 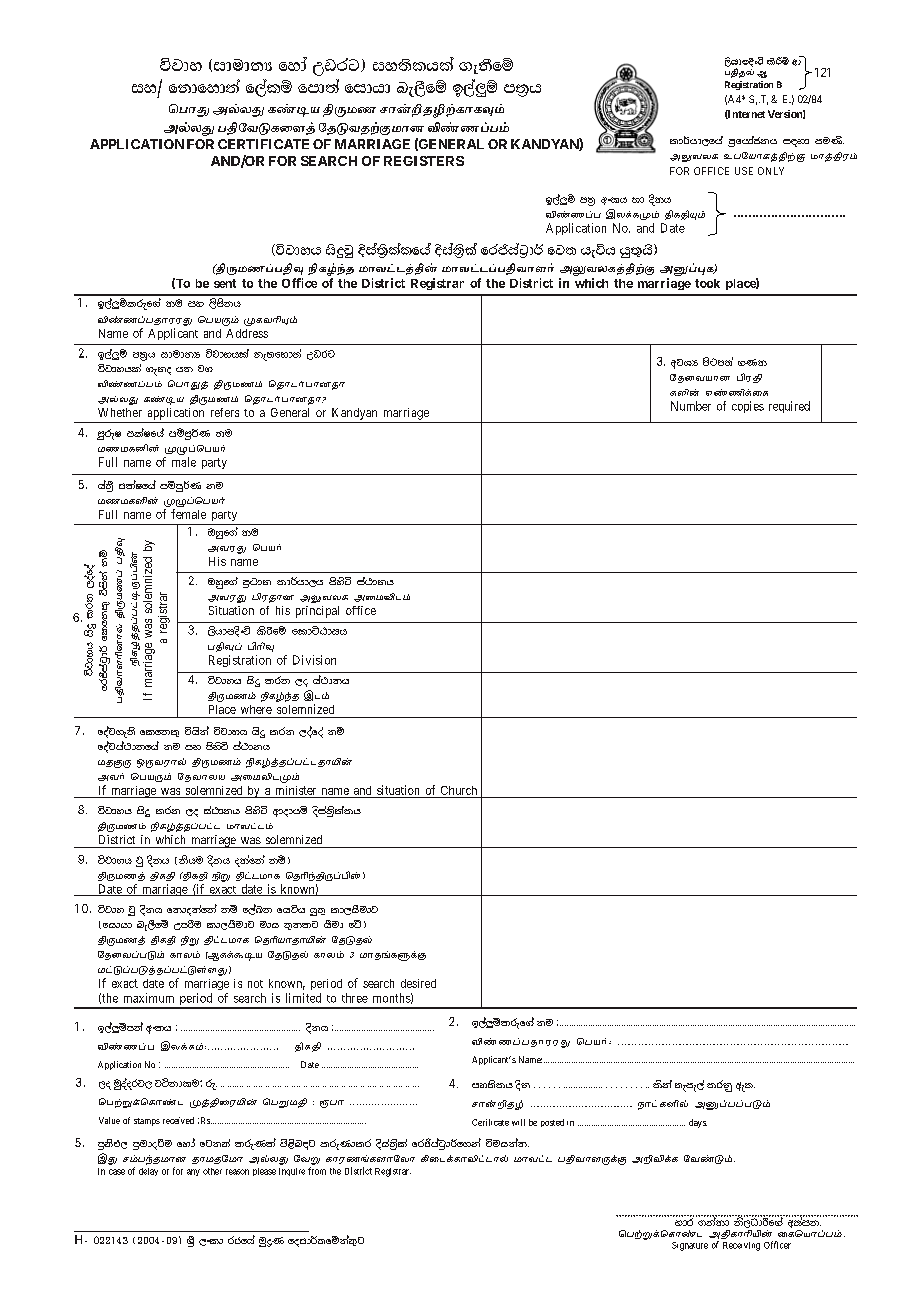 What do you see at coordinates (744, 171) in the screenshot?
I see `USE` at bounding box center [744, 171].
